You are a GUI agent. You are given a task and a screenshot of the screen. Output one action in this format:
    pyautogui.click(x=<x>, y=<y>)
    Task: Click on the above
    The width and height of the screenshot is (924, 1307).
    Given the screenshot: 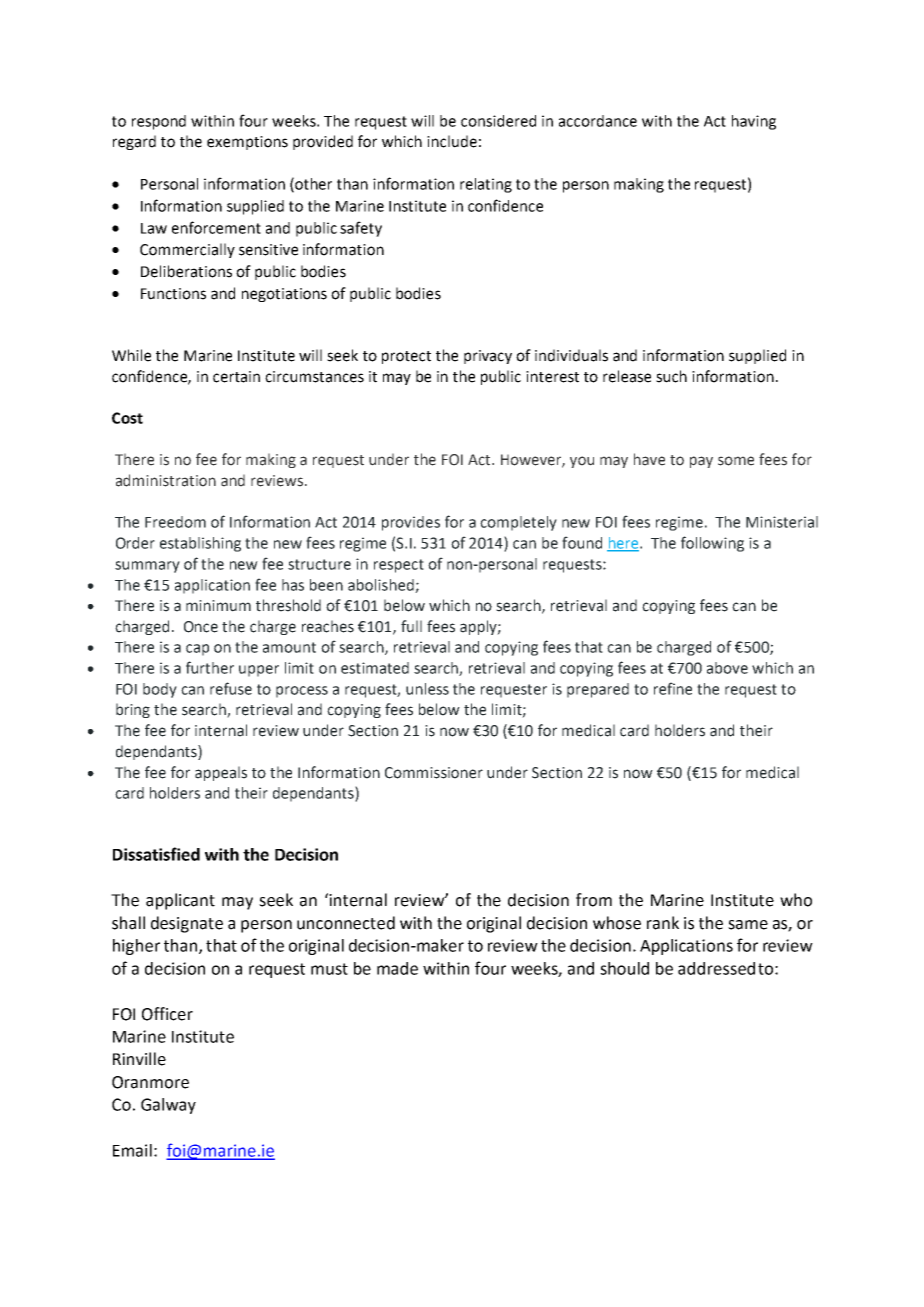 What is the action you would take?
    pyautogui.click(x=727, y=668)
